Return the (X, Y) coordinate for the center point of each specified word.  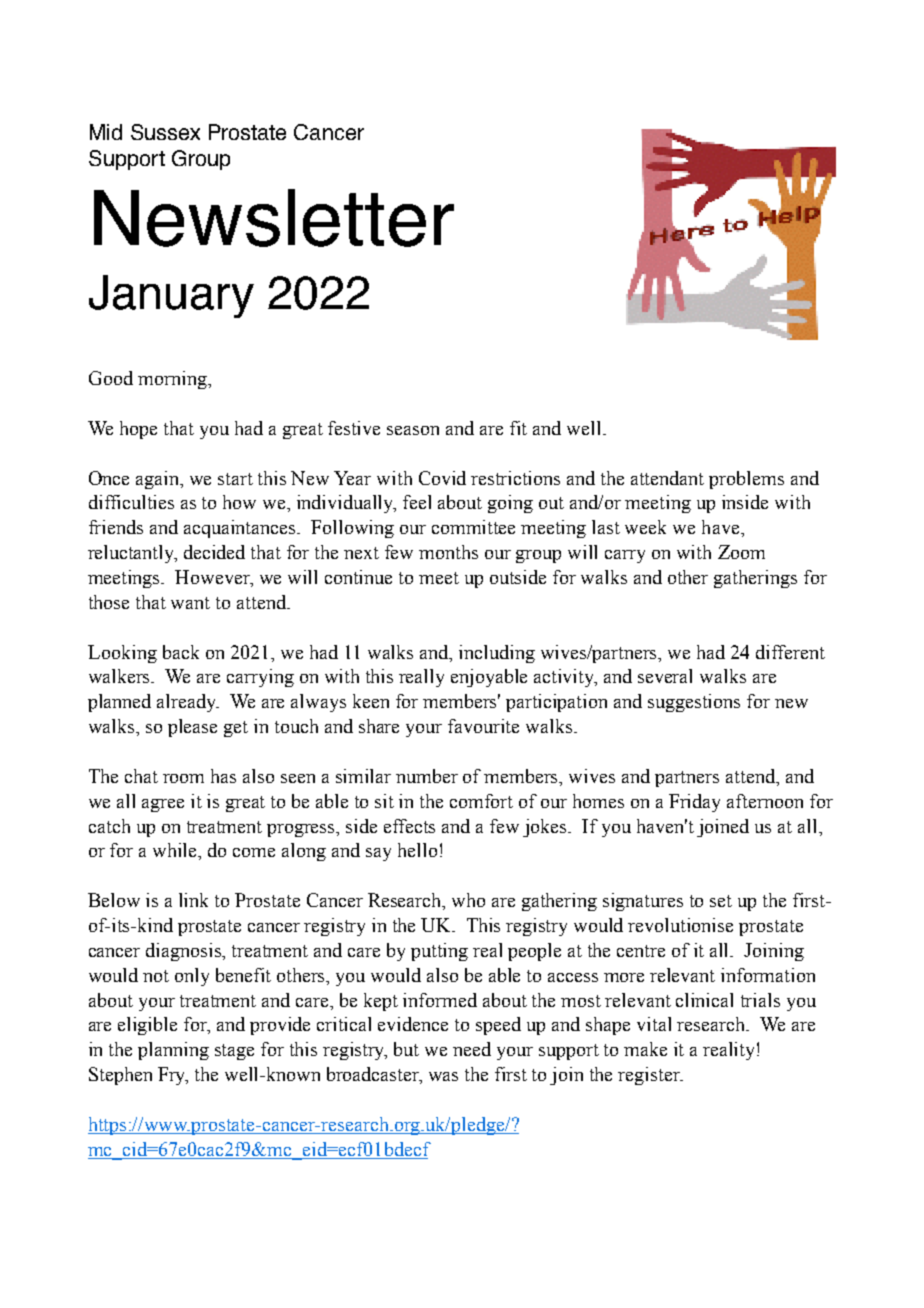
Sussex (165, 132)
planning (173, 1051)
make (645, 1049)
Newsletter (274, 218)
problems (746, 480)
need (472, 1049)
